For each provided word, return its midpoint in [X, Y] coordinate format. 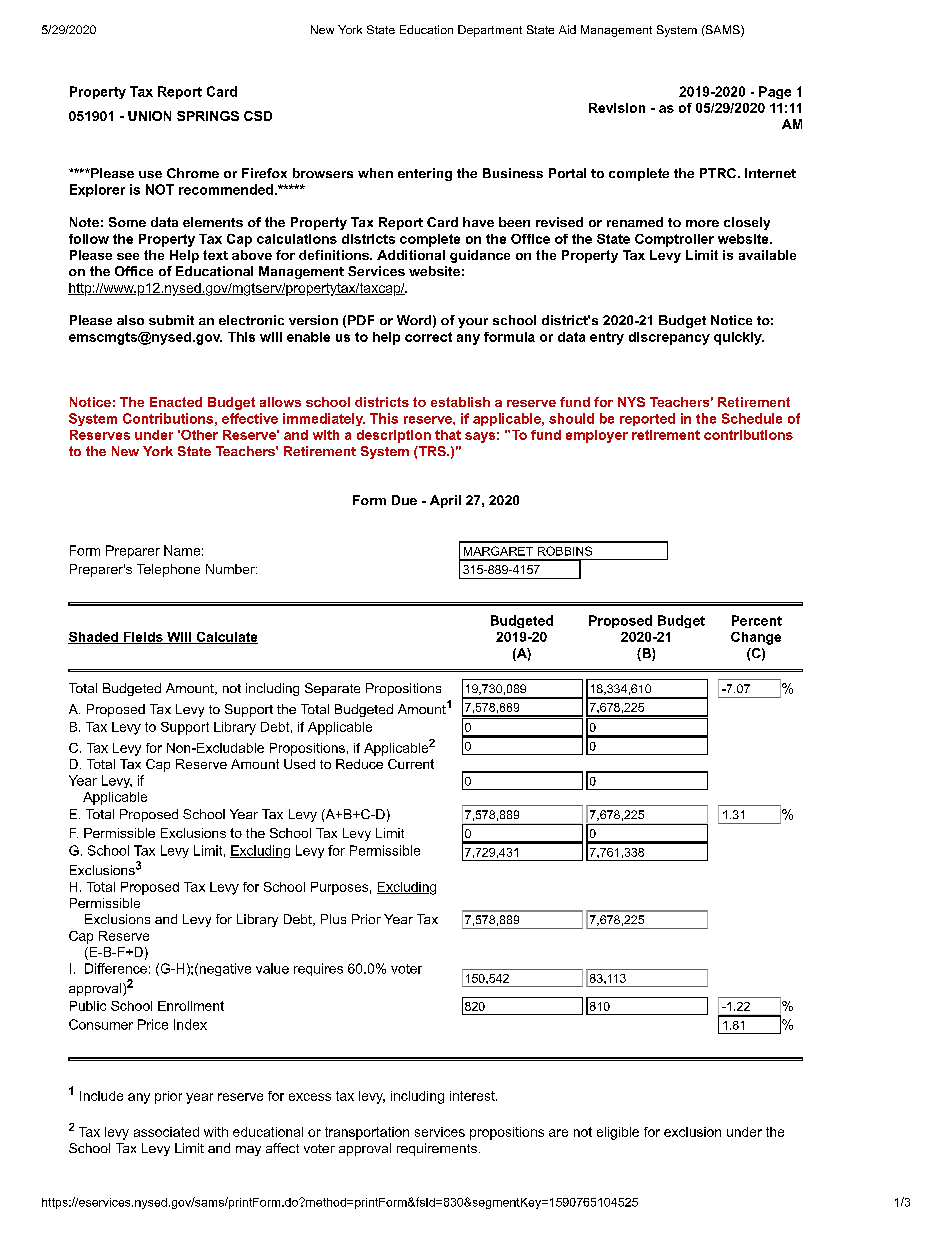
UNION [149, 116]
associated [166, 1132]
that [448, 435]
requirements [437, 1149]
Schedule [752, 418]
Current [411, 764]
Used [299, 764]
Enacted [176, 402]
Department [490, 31]
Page [775, 92]
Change [756, 638]
